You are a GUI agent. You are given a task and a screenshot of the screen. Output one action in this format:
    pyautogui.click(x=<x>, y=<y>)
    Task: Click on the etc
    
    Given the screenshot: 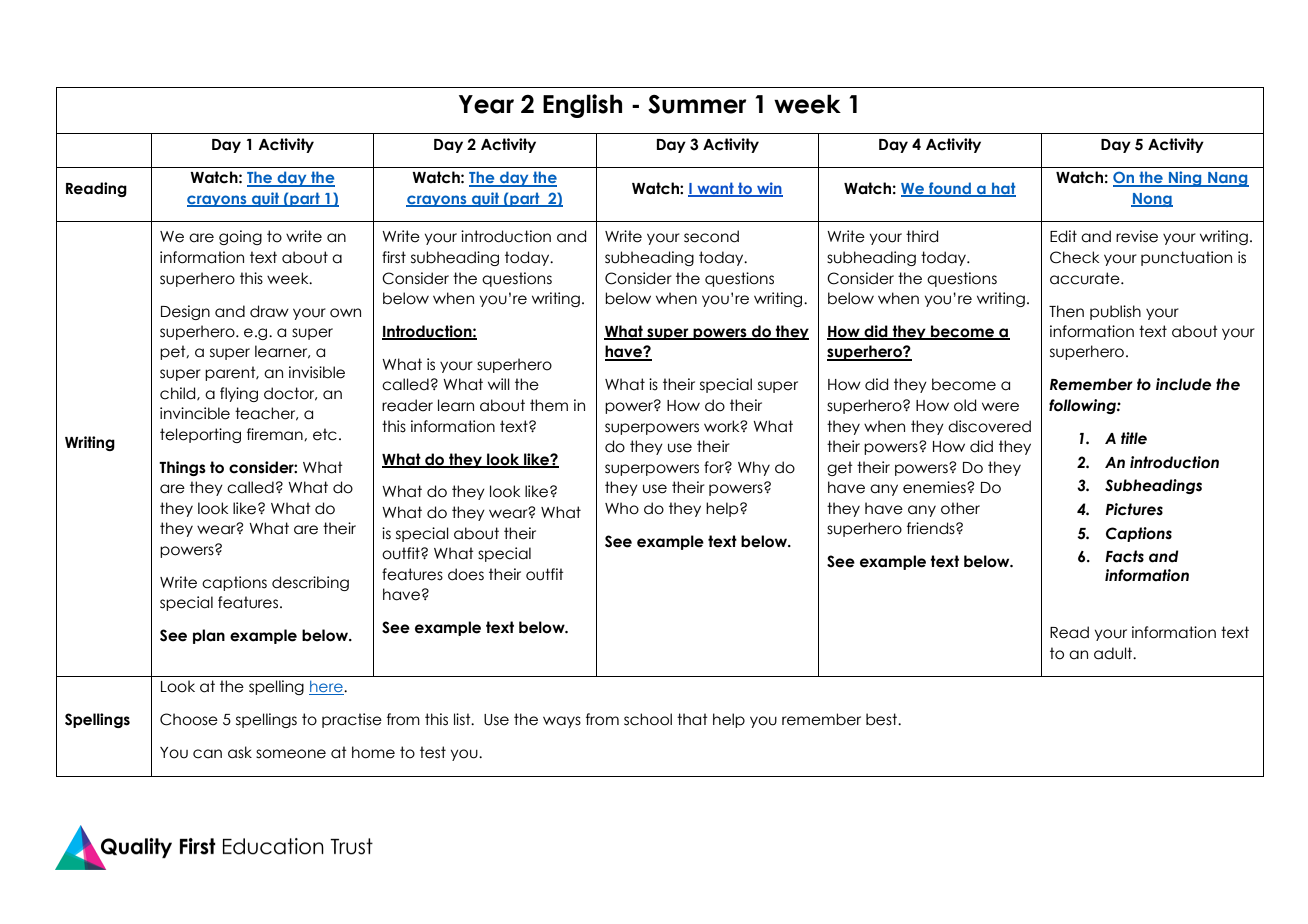 What is the action you would take?
    pyautogui.click(x=325, y=434)
